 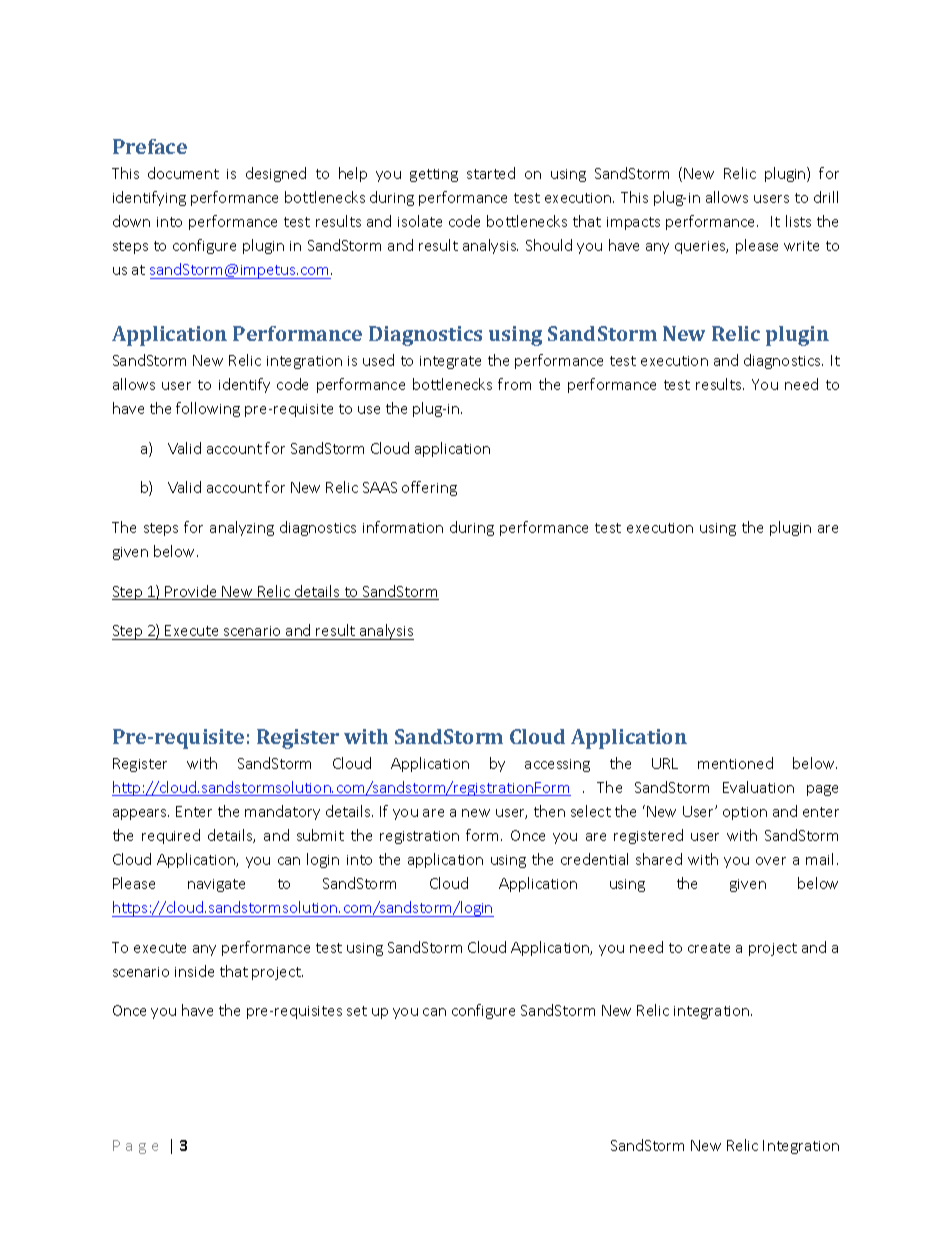 I want to click on inside, so click(x=194, y=971).
